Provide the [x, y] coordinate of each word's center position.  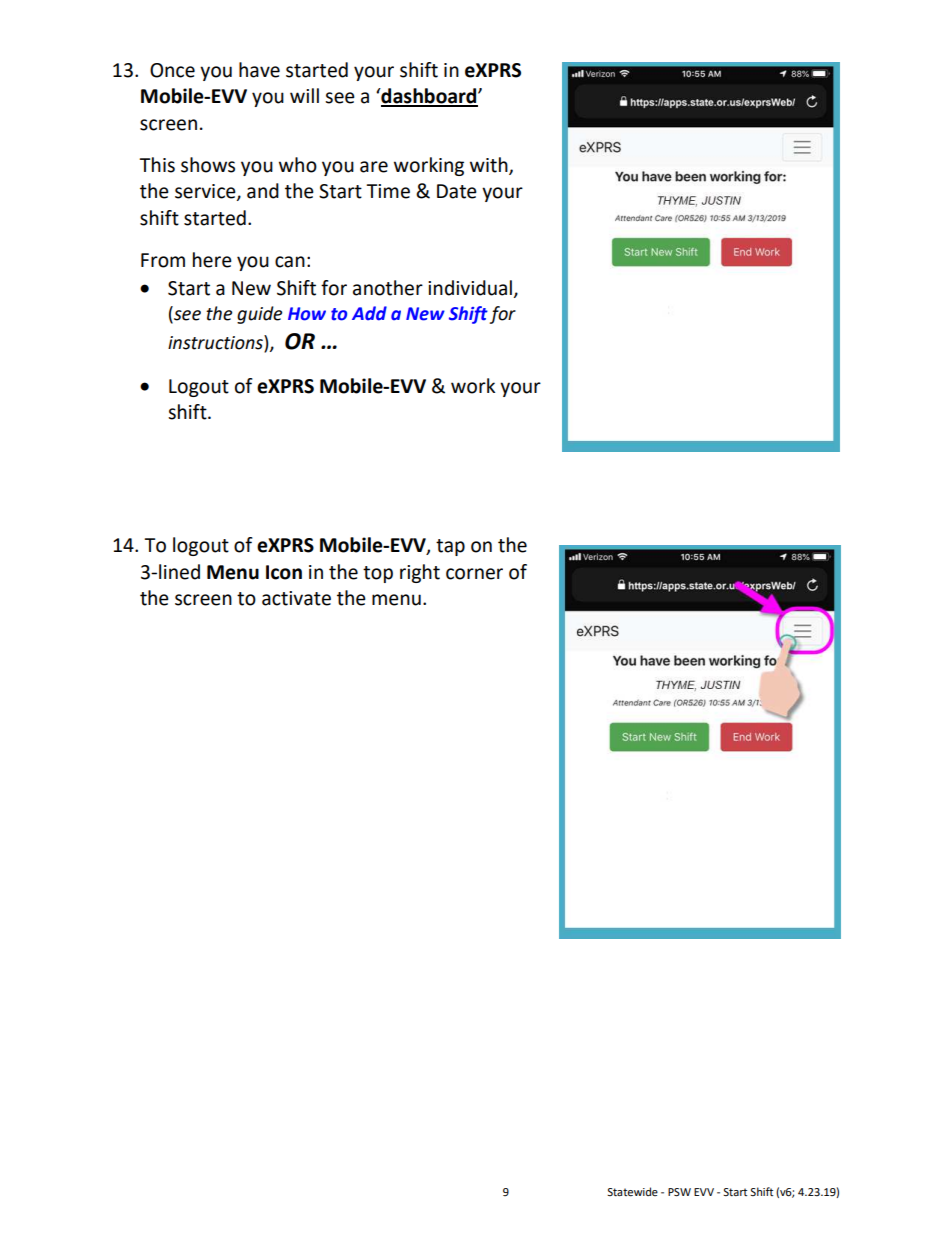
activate [296, 598]
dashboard [429, 97]
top [378, 574]
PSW [679, 1192]
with [490, 165]
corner [474, 574]
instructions [216, 342]
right [420, 573]
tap [450, 547]
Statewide [632, 1192]
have [259, 70]
